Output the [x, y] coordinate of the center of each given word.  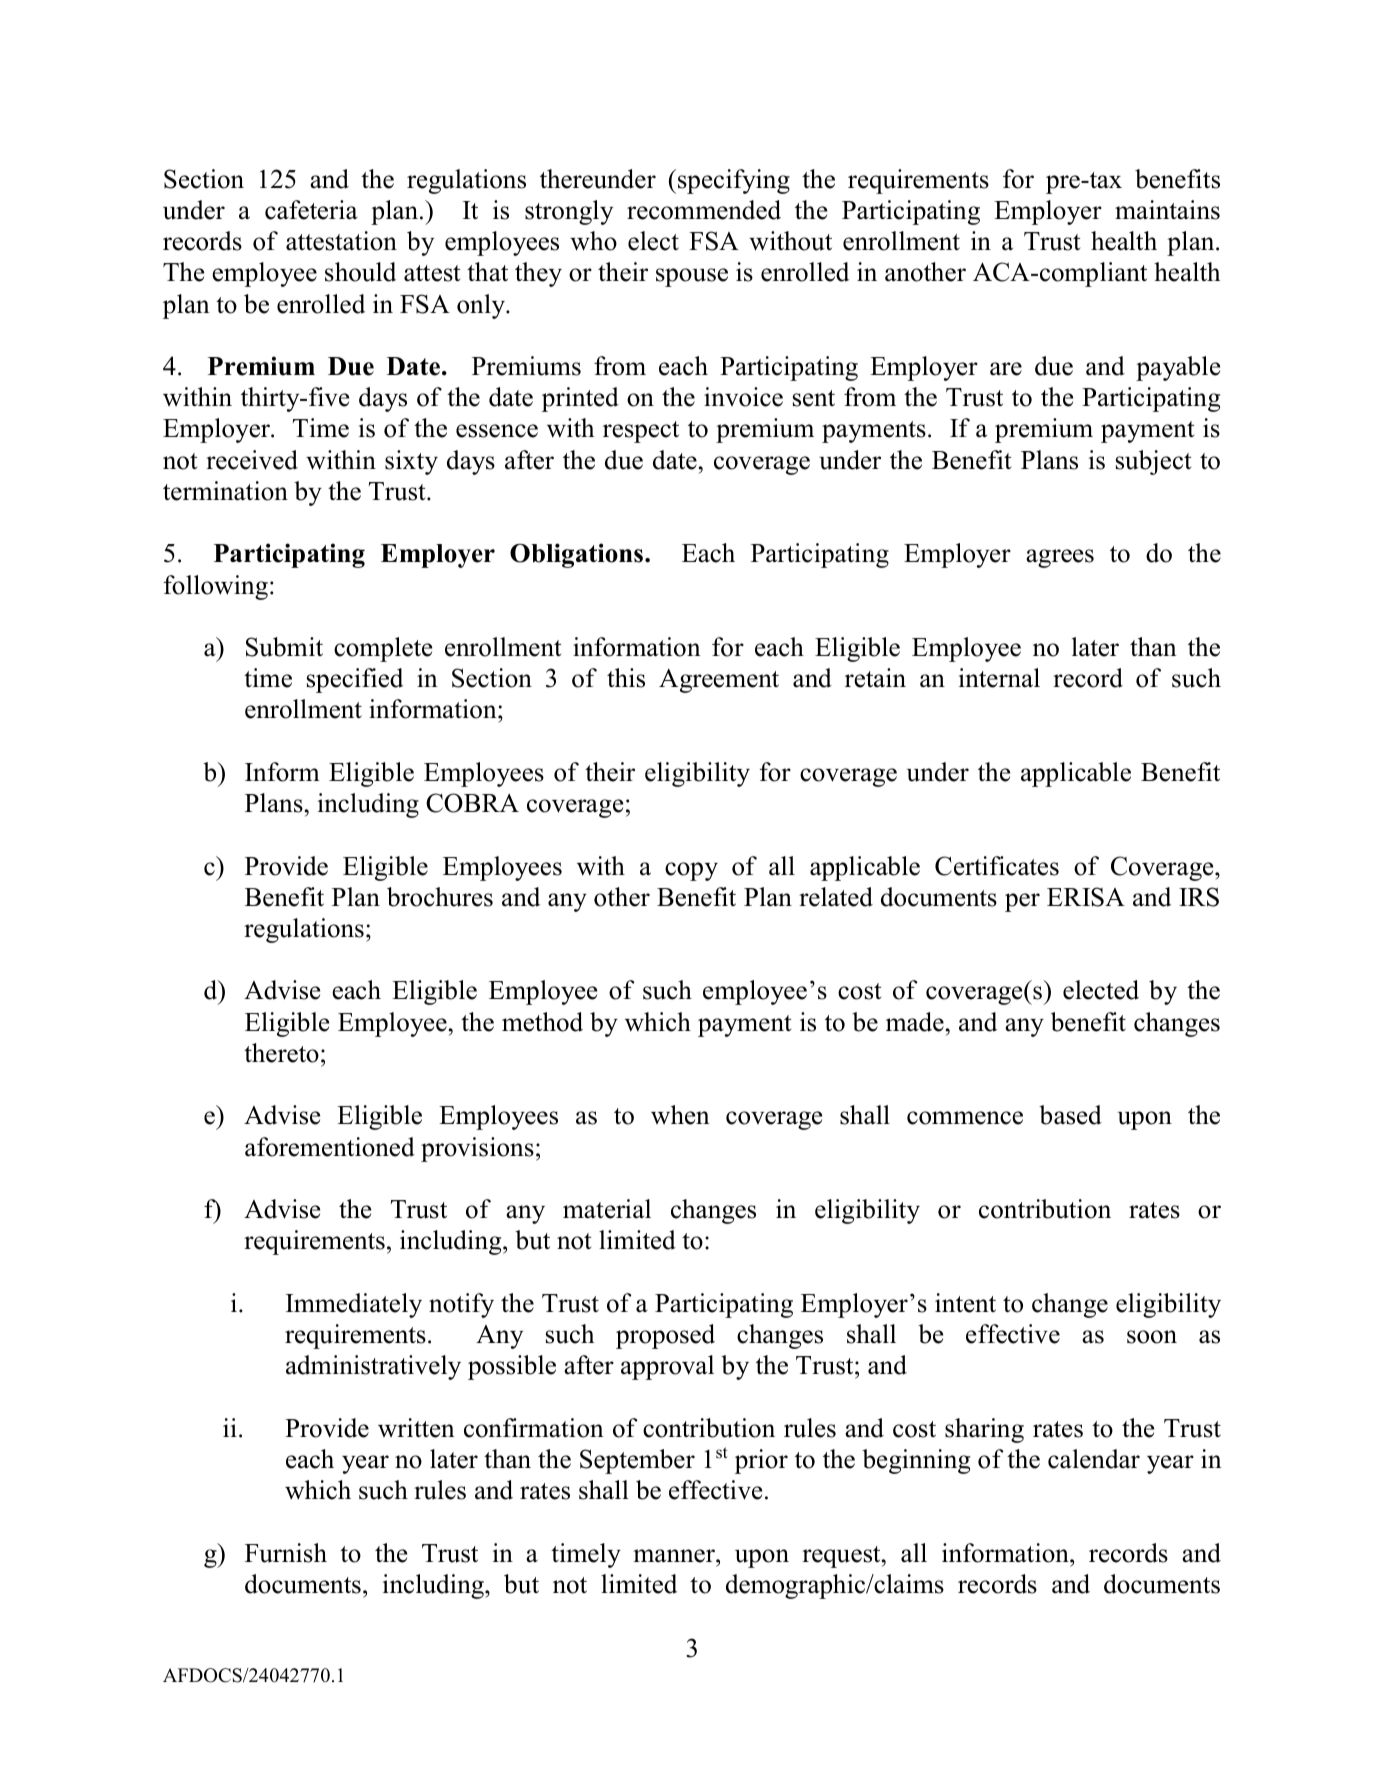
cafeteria [311, 210]
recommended [704, 210]
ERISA [1086, 897]
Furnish [286, 1553]
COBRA [472, 803]
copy [691, 871]
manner [675, 1556]
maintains [1167, 210]
